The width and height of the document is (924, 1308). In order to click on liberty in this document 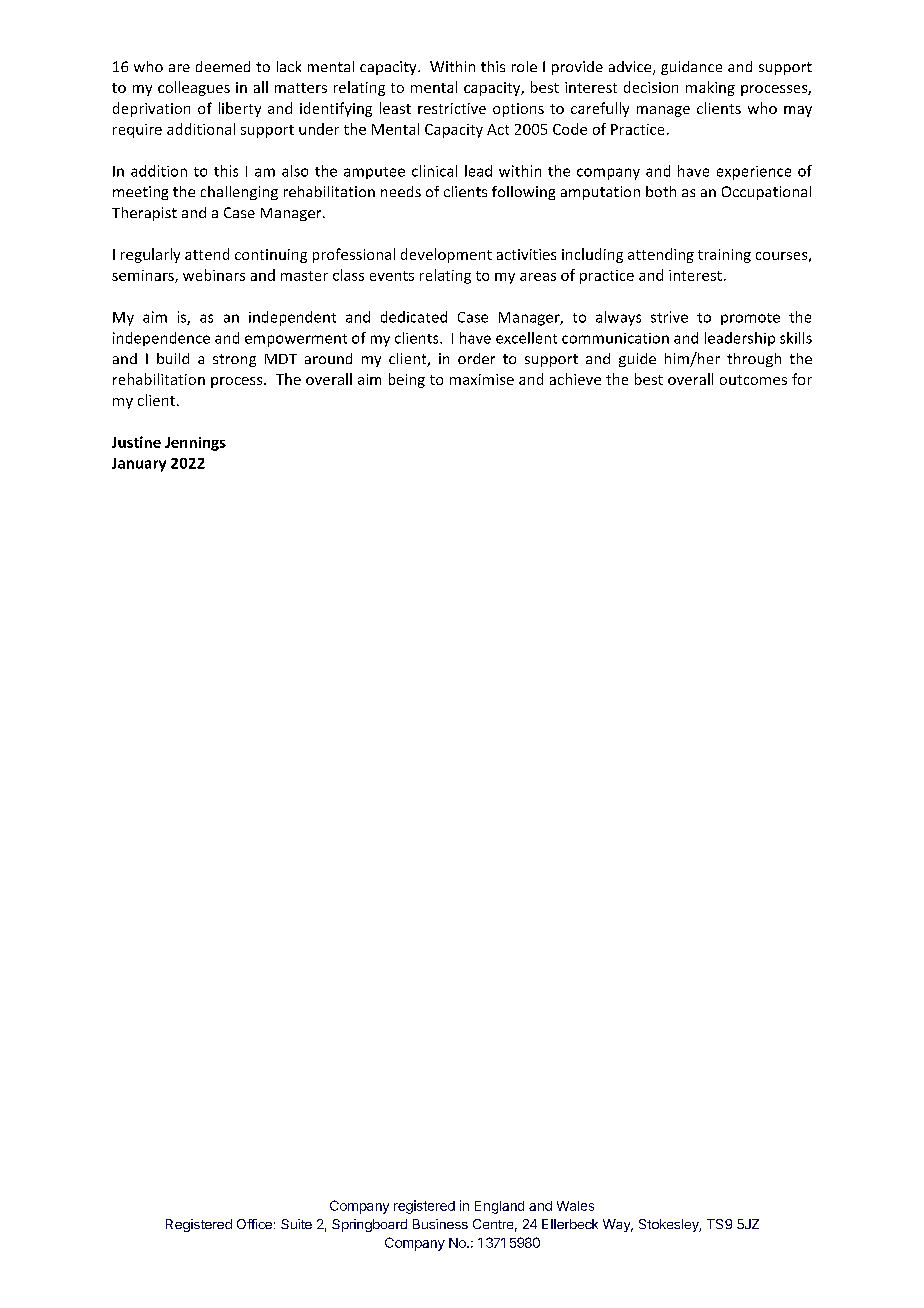, I will do `click(240, 109)`.
